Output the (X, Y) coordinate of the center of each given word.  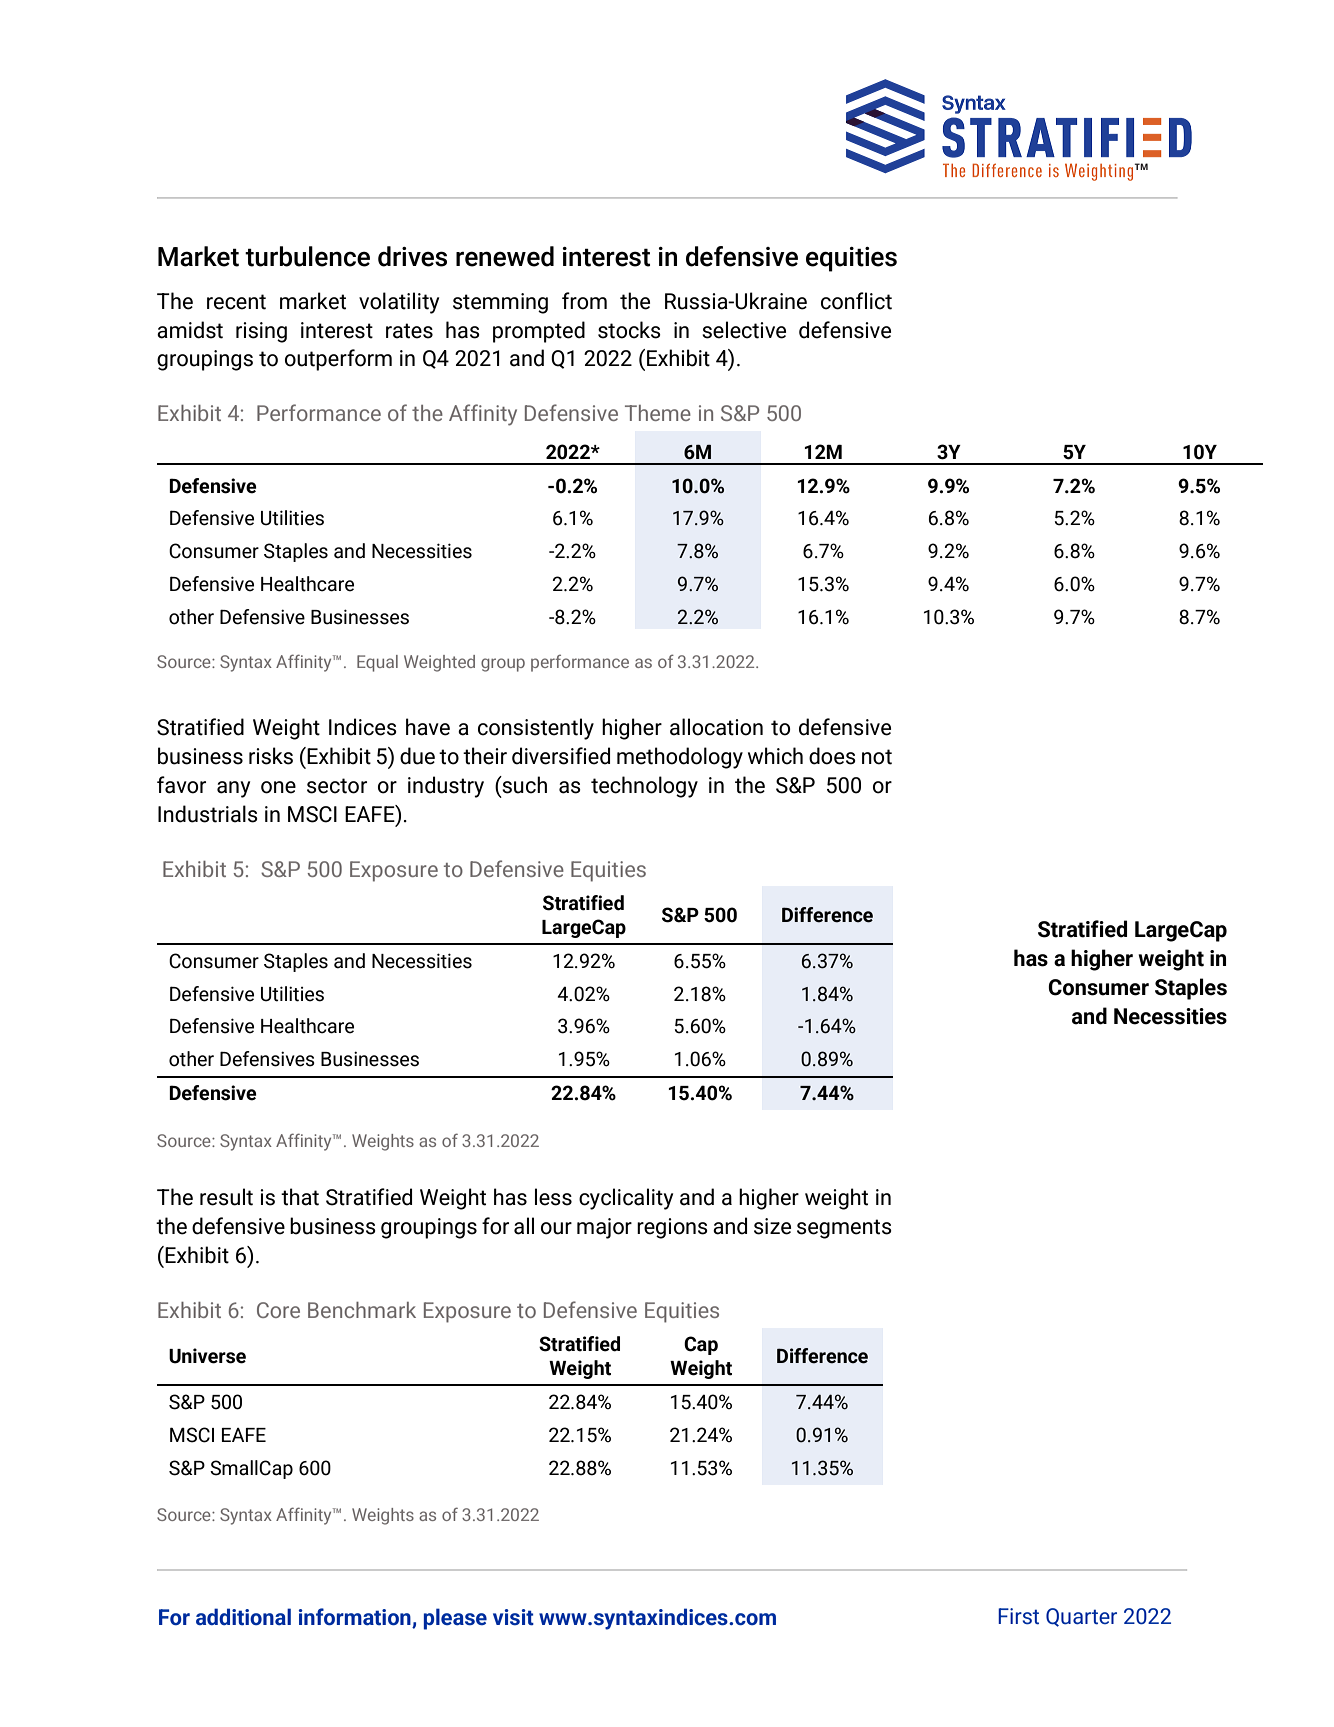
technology (644, 787)
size (772, 1226)
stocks (629, 330)
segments (844, 1229)
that (300, 1197)
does (832, 756)
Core (278, 1310)
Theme (658, 413)
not (877, 757)
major (604, 1228)
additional (243, 1616)
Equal (377, 663)
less (553, 1197)
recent (236, 302)
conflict (856, 301)
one (278, 787)
